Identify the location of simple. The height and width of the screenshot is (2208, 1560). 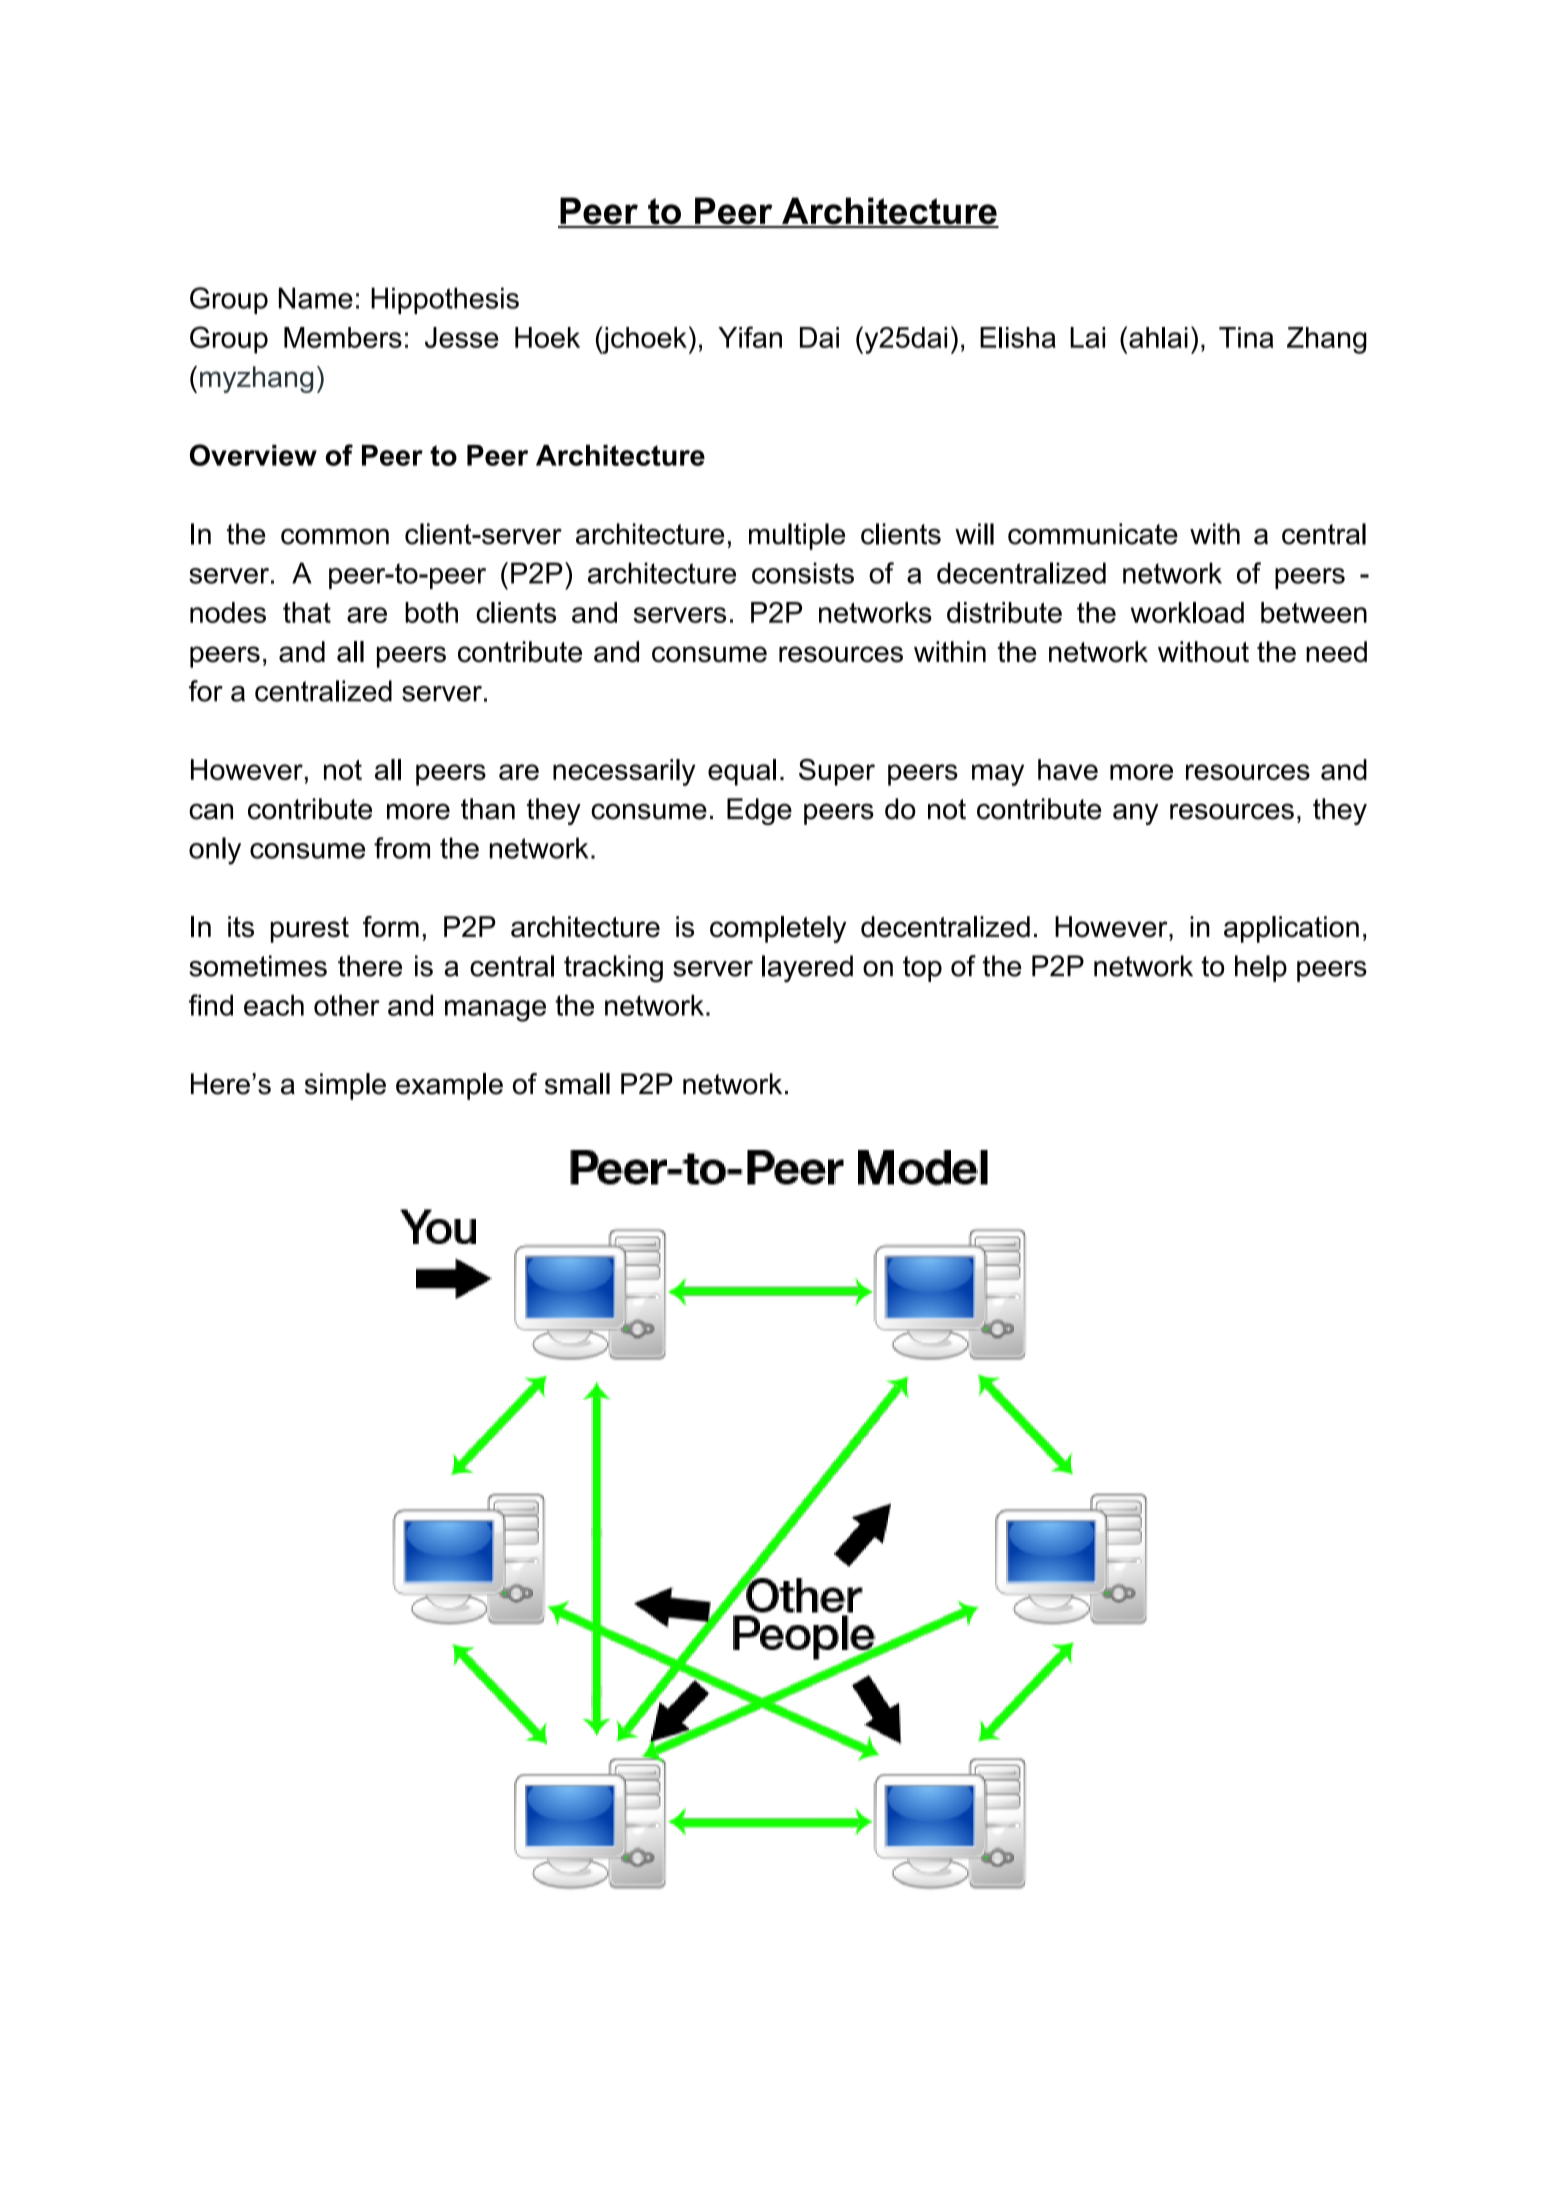
(345, 1086).
